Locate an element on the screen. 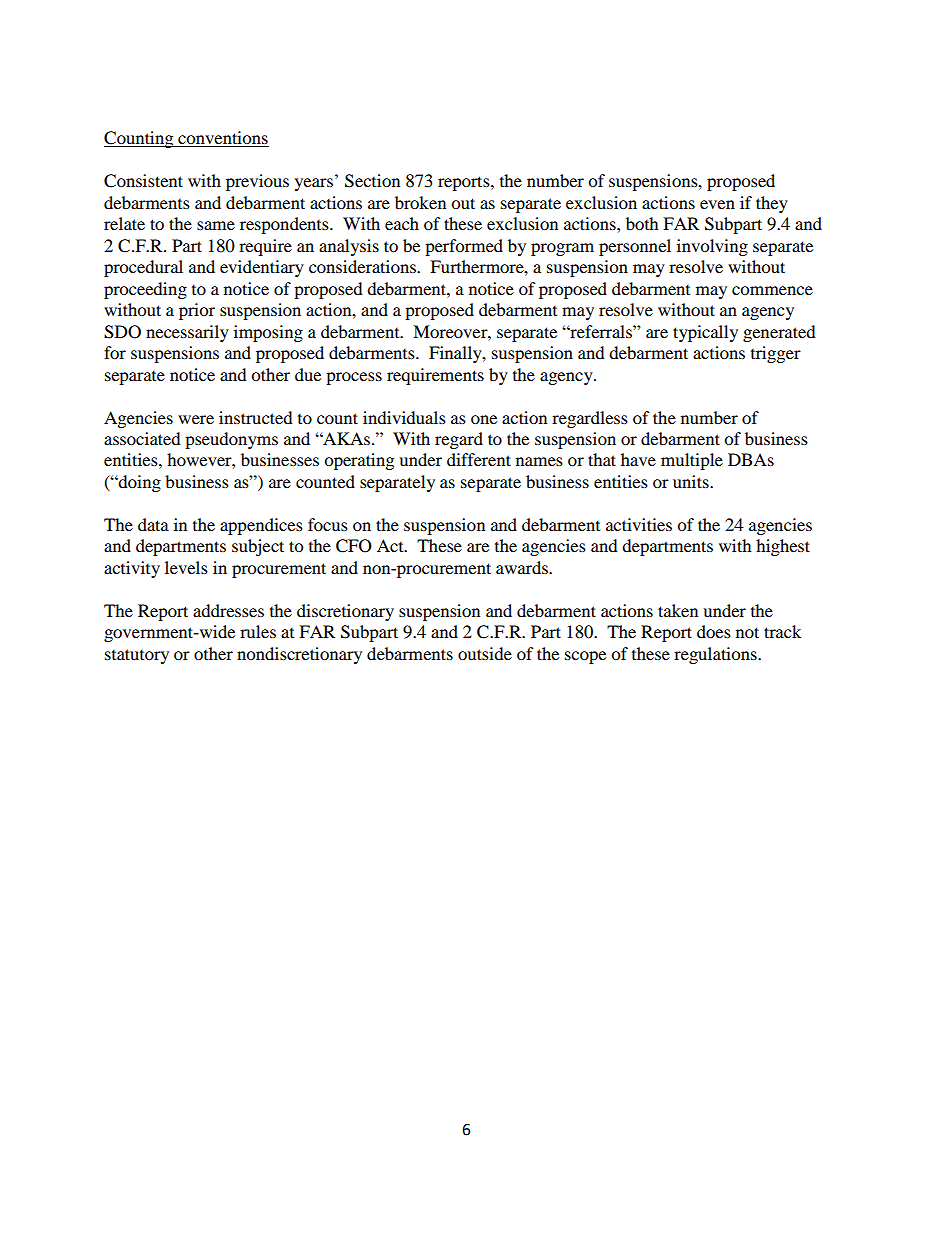  units is located at coordinates (692, 481).
